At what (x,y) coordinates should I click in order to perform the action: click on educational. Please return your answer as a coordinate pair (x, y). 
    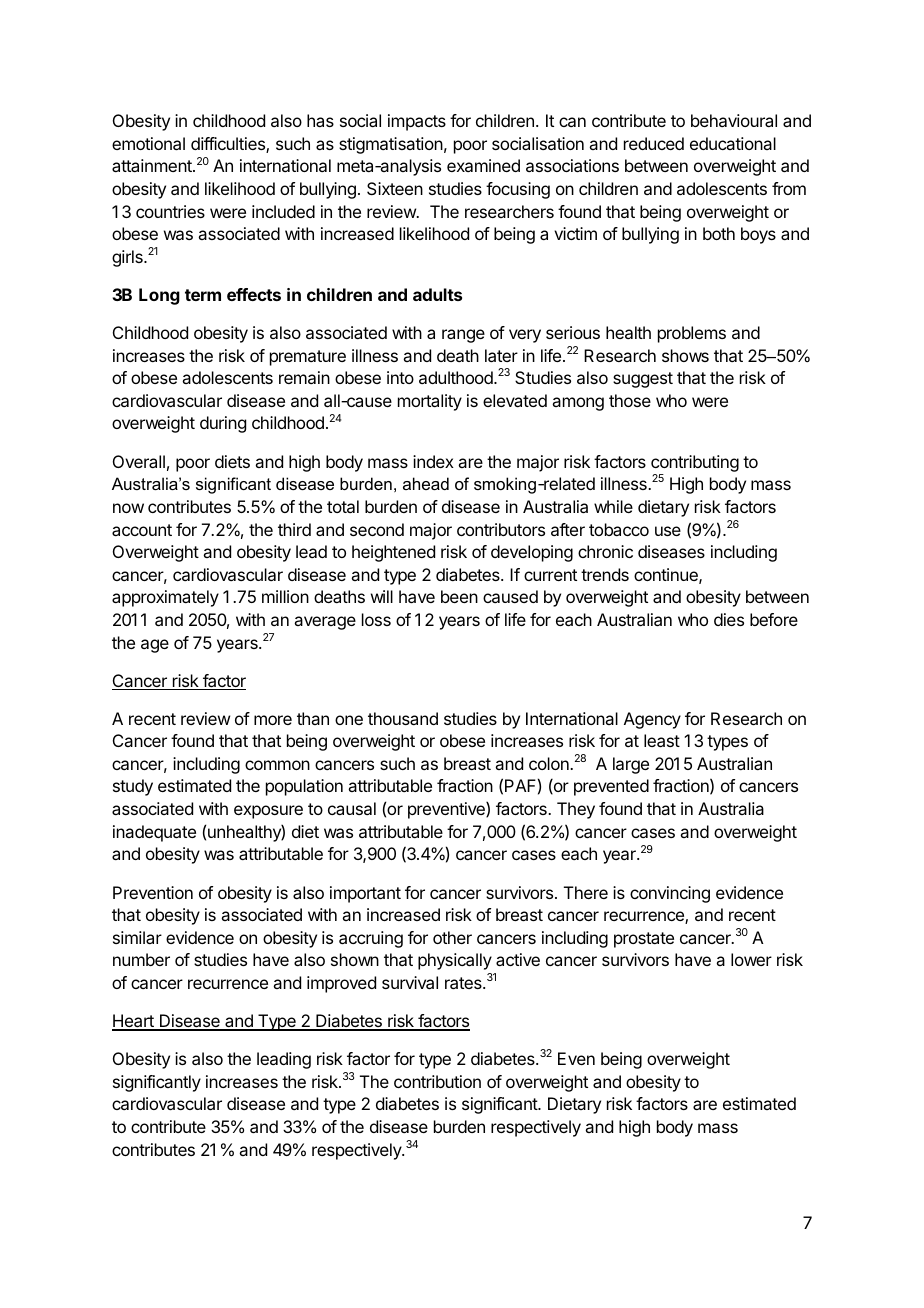
    Looking at the image, I should click on (733, 143).
